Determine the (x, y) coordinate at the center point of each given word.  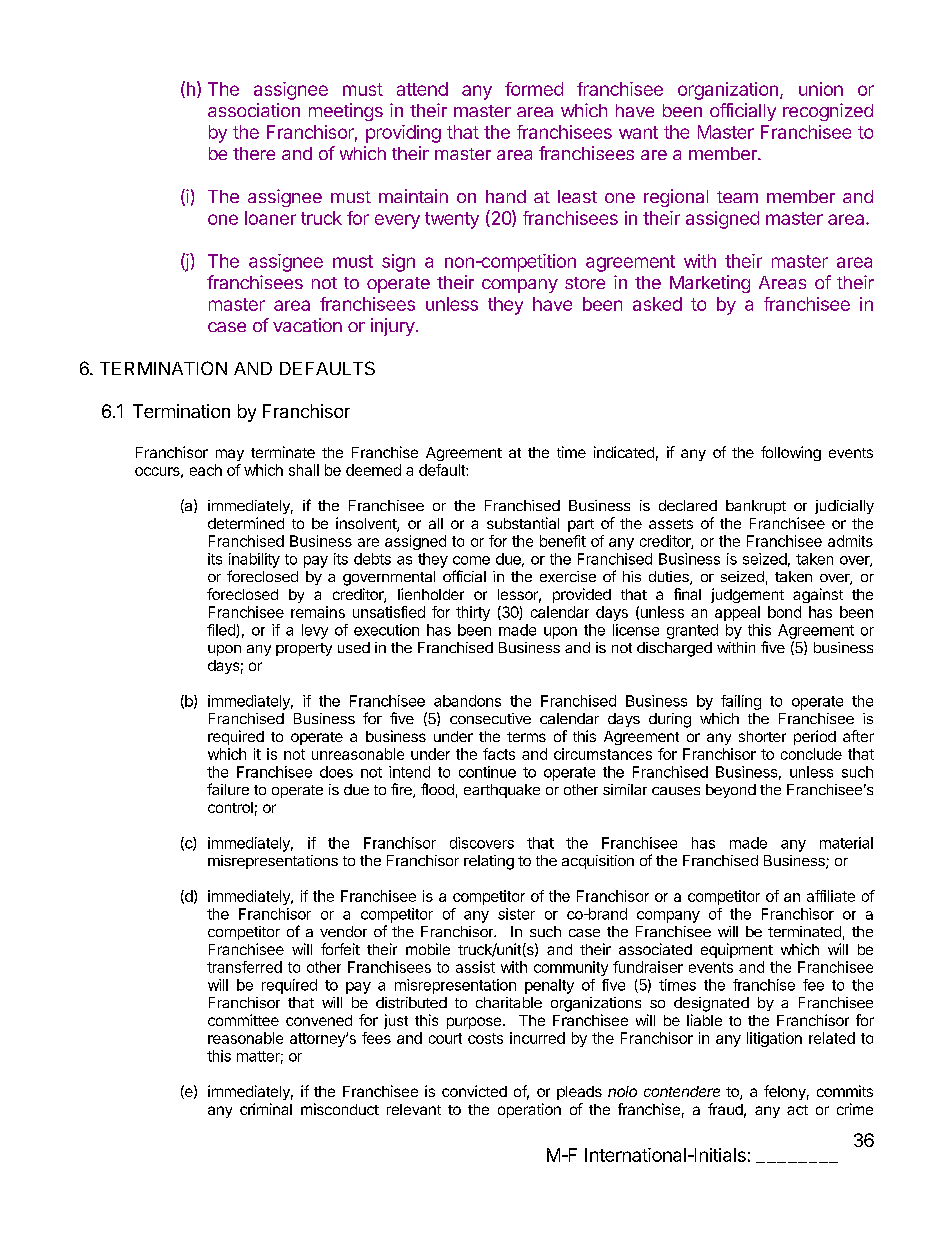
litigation (774, 1039)
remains (318, 612)
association (254, 110)
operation (529, 1110)
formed (534, 89)
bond (784, 612)
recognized (828, 112)
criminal (266, 1109)
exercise (568, 576)
